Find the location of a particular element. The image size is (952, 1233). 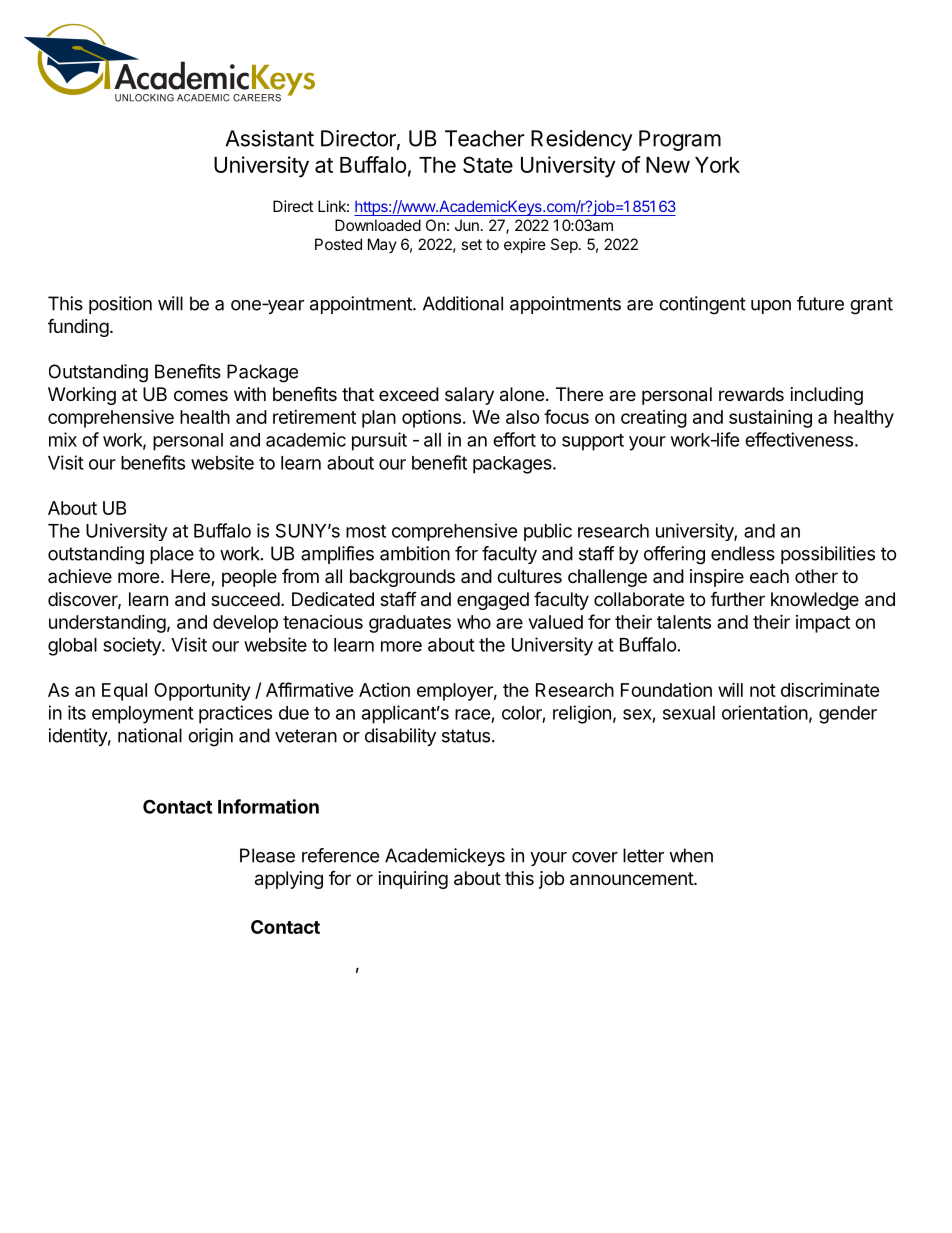

public is located at coordinates (548, 532).
